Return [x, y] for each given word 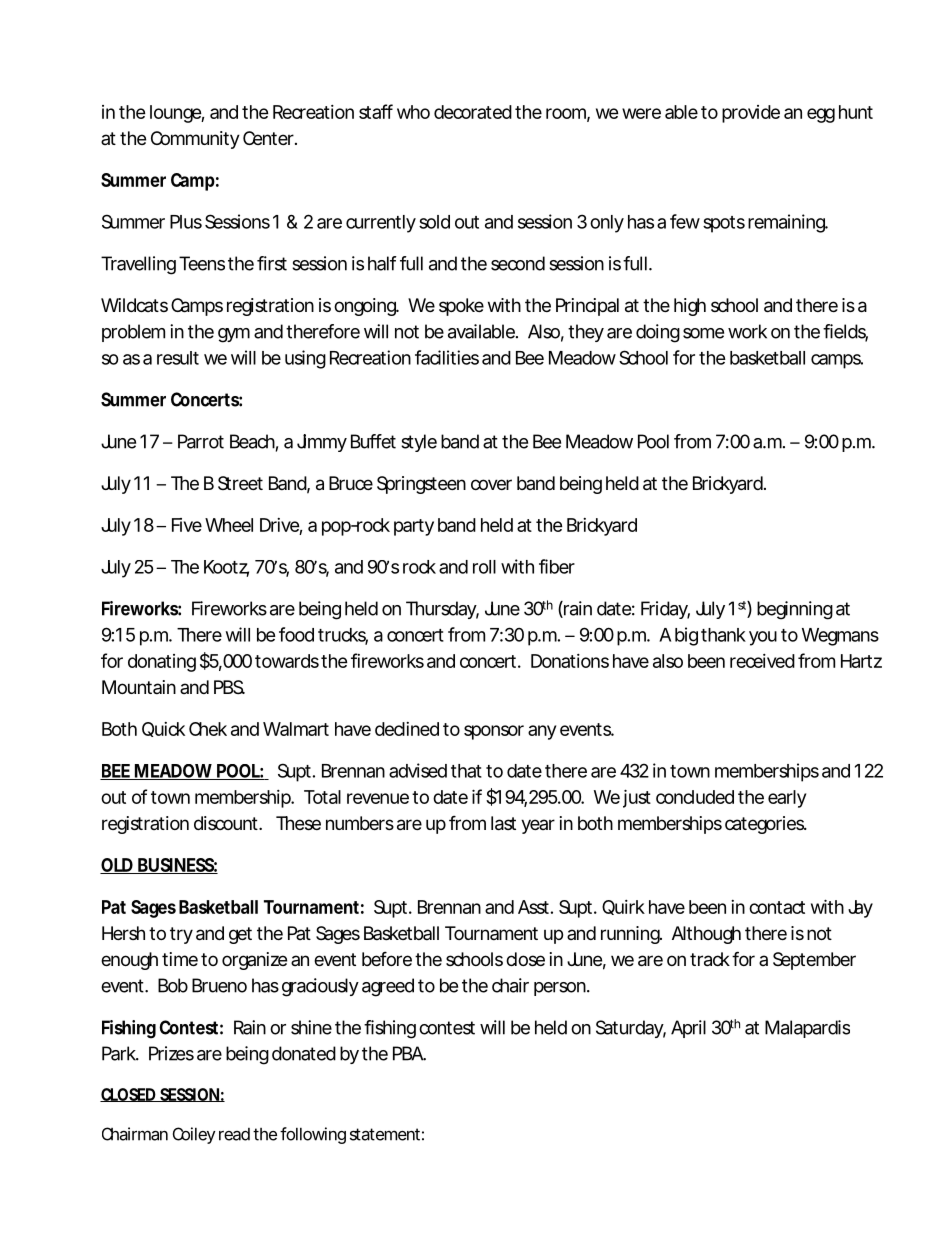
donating [162, 663]
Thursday [442, 610]
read [234, 1134]
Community [195, 140]
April [688, 1029]
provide [751, 114]
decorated [473, 112]
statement [387, 1134]
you [763, 638]
